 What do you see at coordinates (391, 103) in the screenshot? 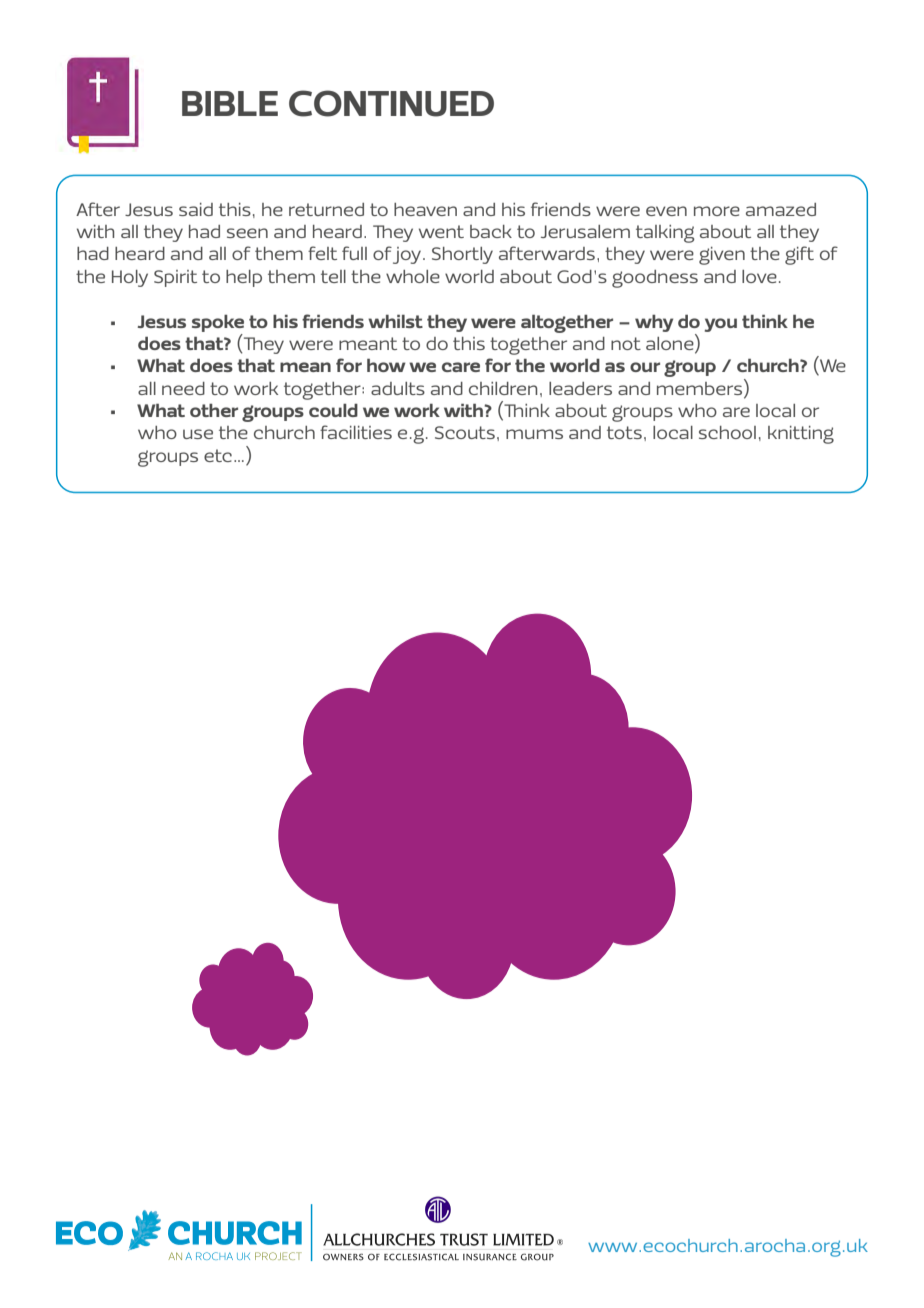
I see `CONTINUED` at bounding box center [391, 103].
